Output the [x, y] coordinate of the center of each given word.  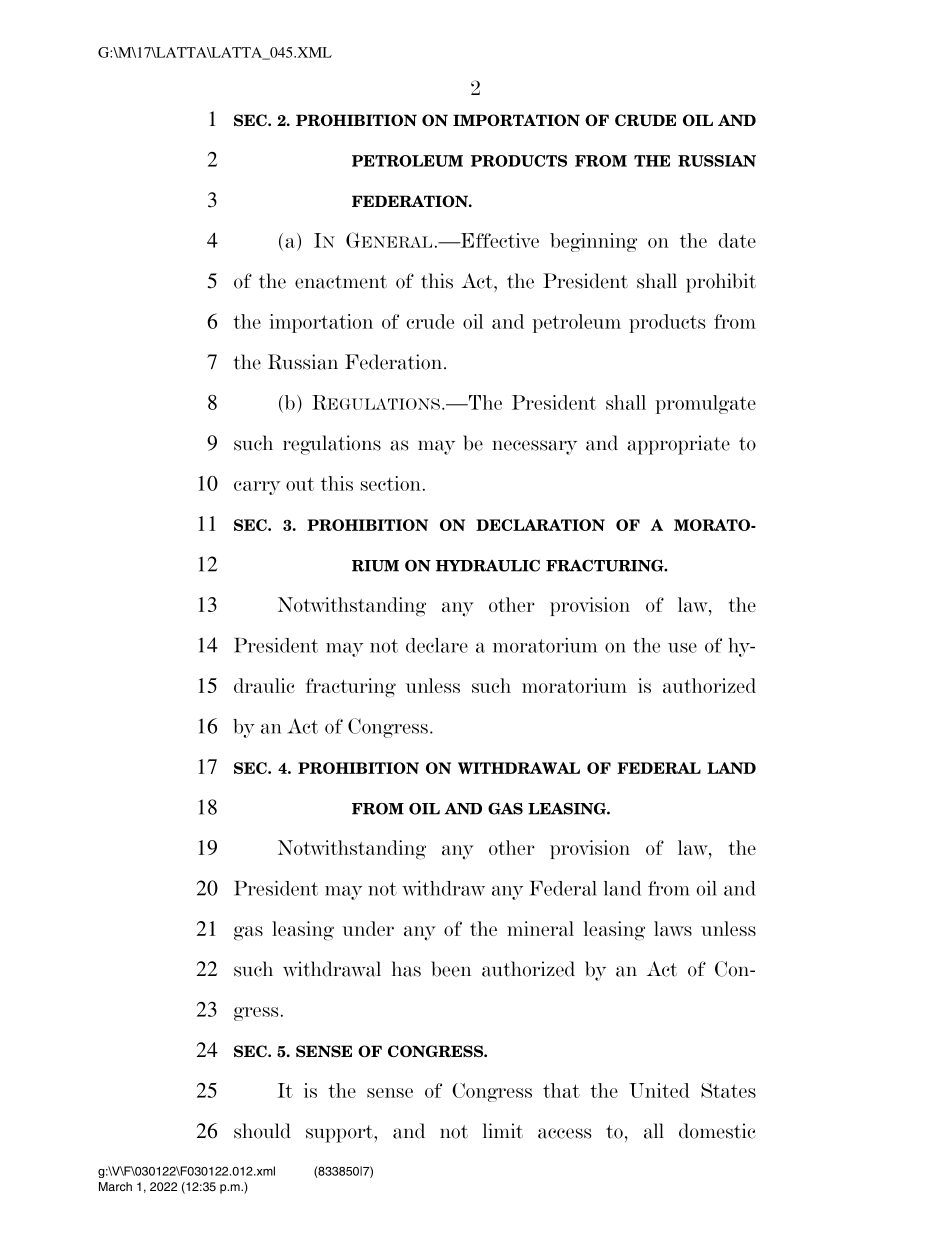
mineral [540, 928]
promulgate [705, 404]
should [262, 1131]
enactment [341, 282]
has [406, 969]
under [368, 928]
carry [257, 488]
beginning [593, 242]
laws [673, 928]
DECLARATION [540, 525]
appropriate [678, 445]
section [391, 483]
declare [437, 645]
